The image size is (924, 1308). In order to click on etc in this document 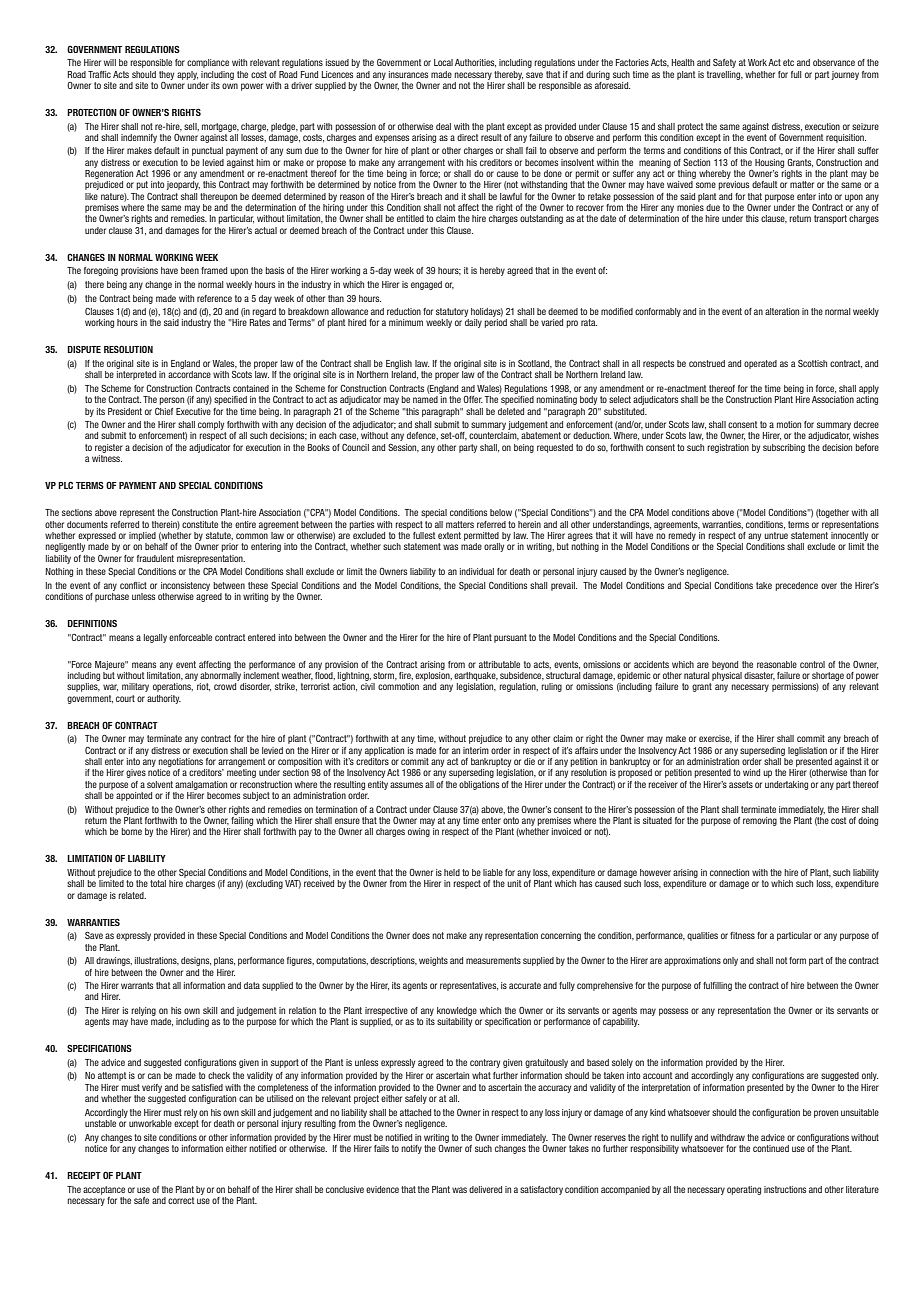, I will do `click(788, 62)`.
